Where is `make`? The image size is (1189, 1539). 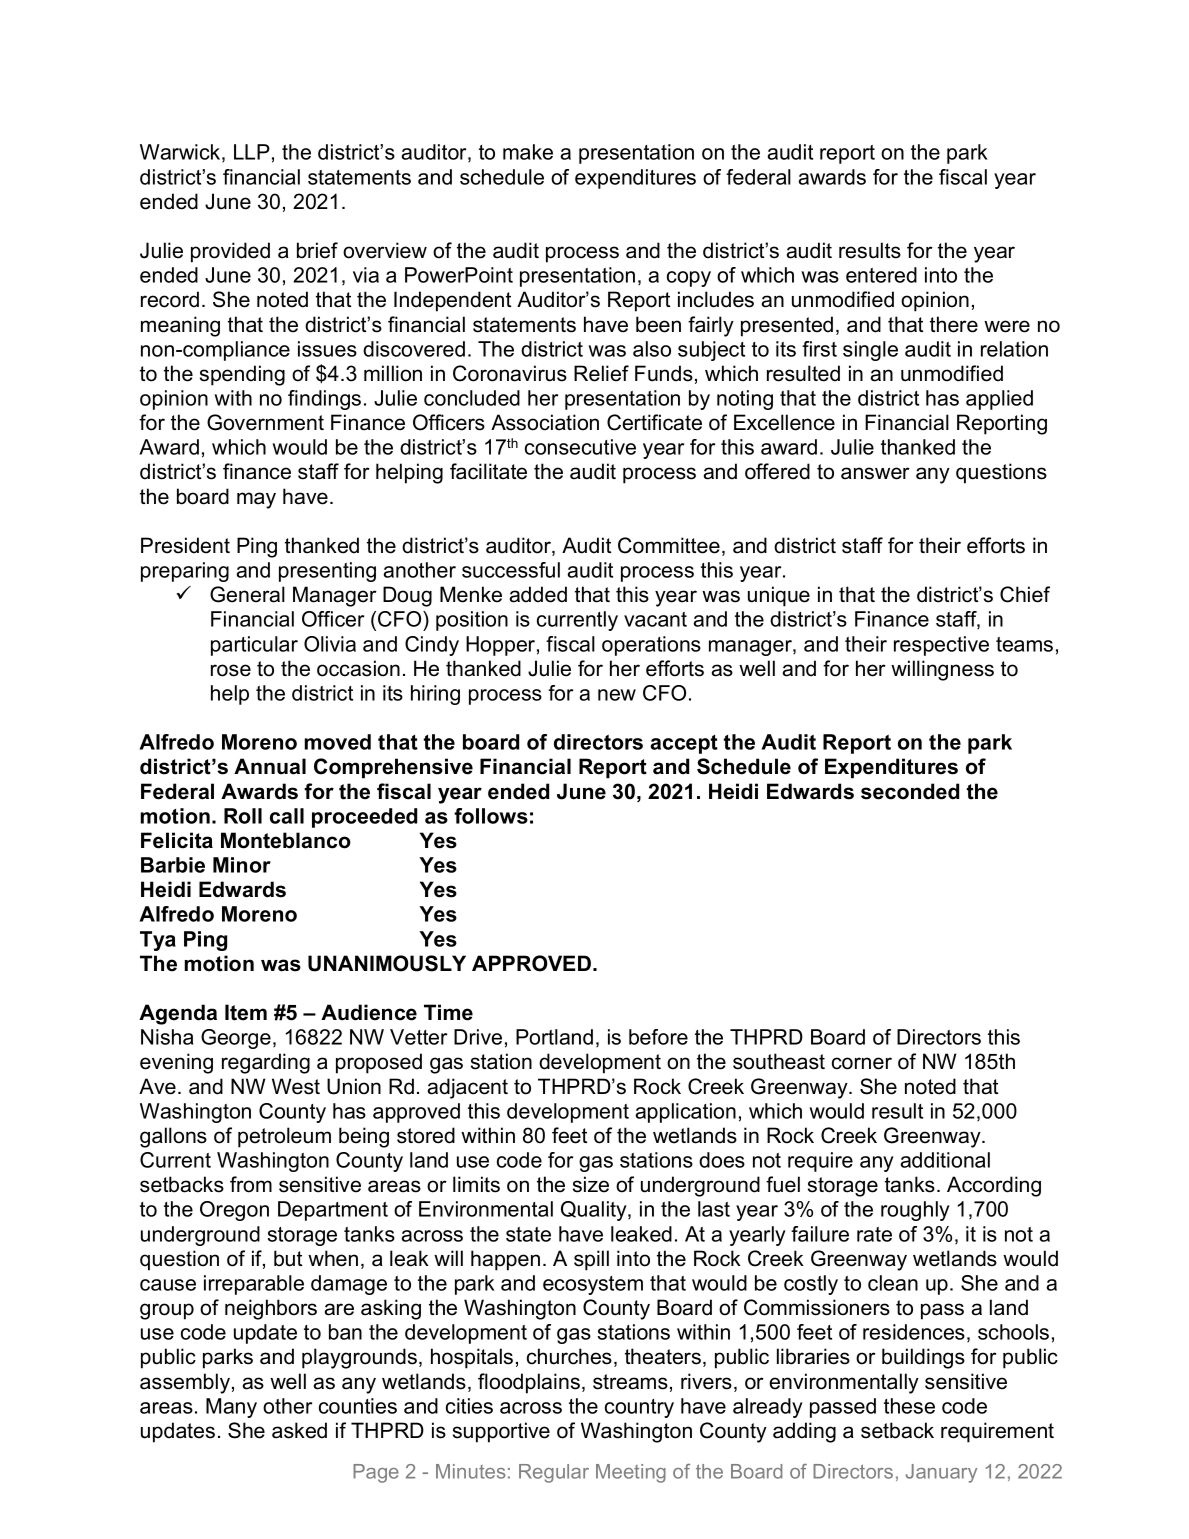
make is located at coordinates (528, 152).
